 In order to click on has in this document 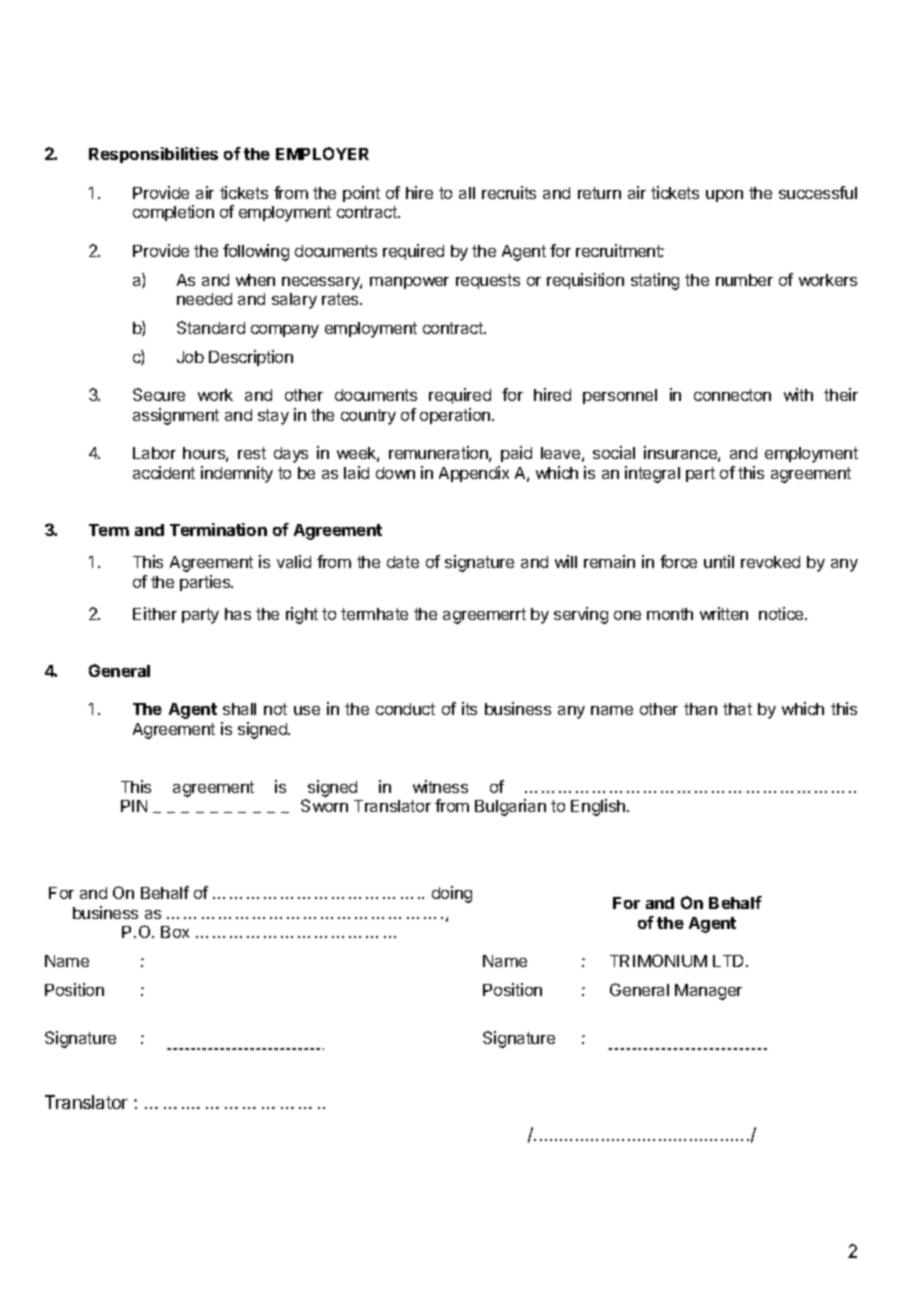, I will do `click(238, 614)`.
